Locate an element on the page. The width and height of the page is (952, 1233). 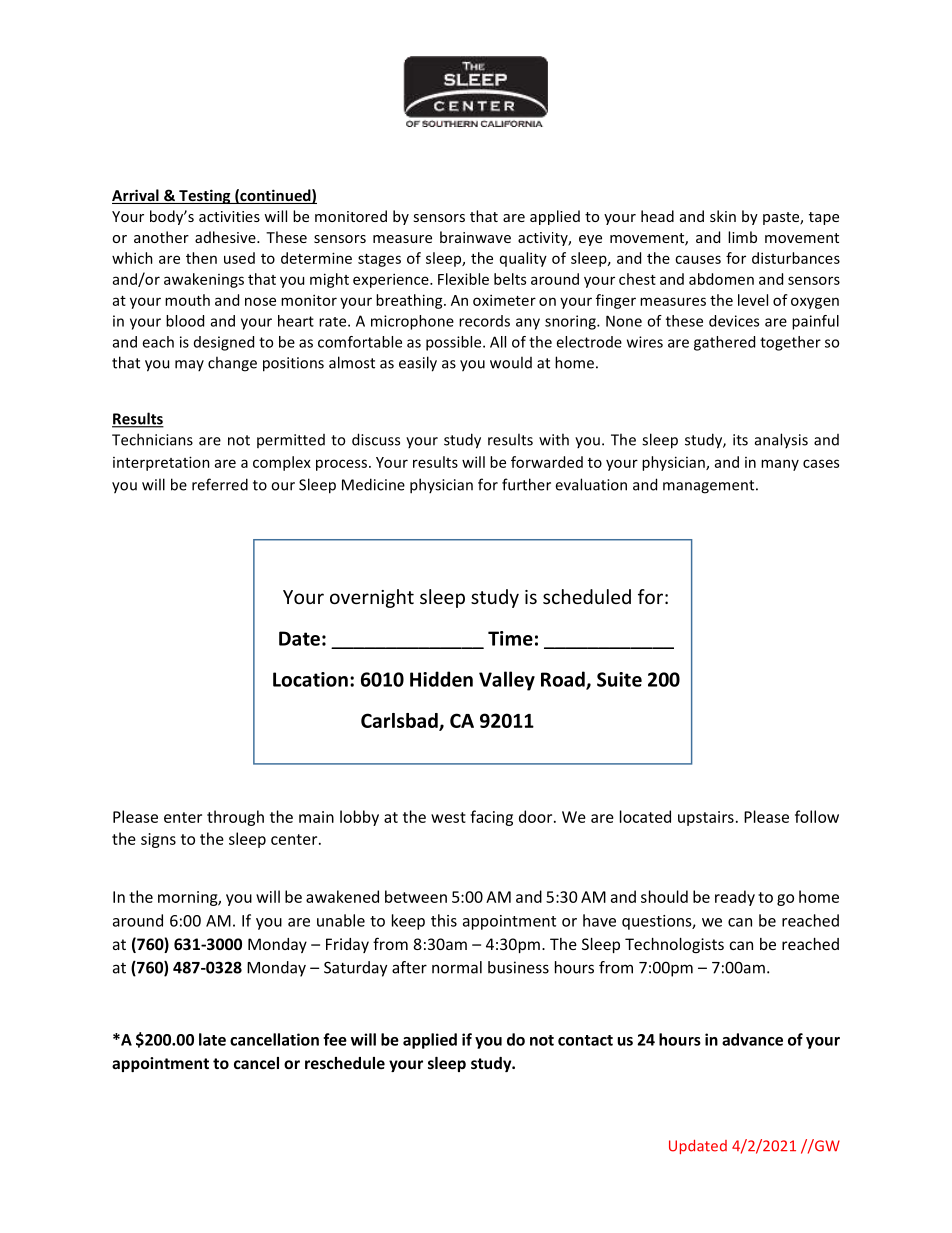
Suite is located at coordinates (619, 679).
